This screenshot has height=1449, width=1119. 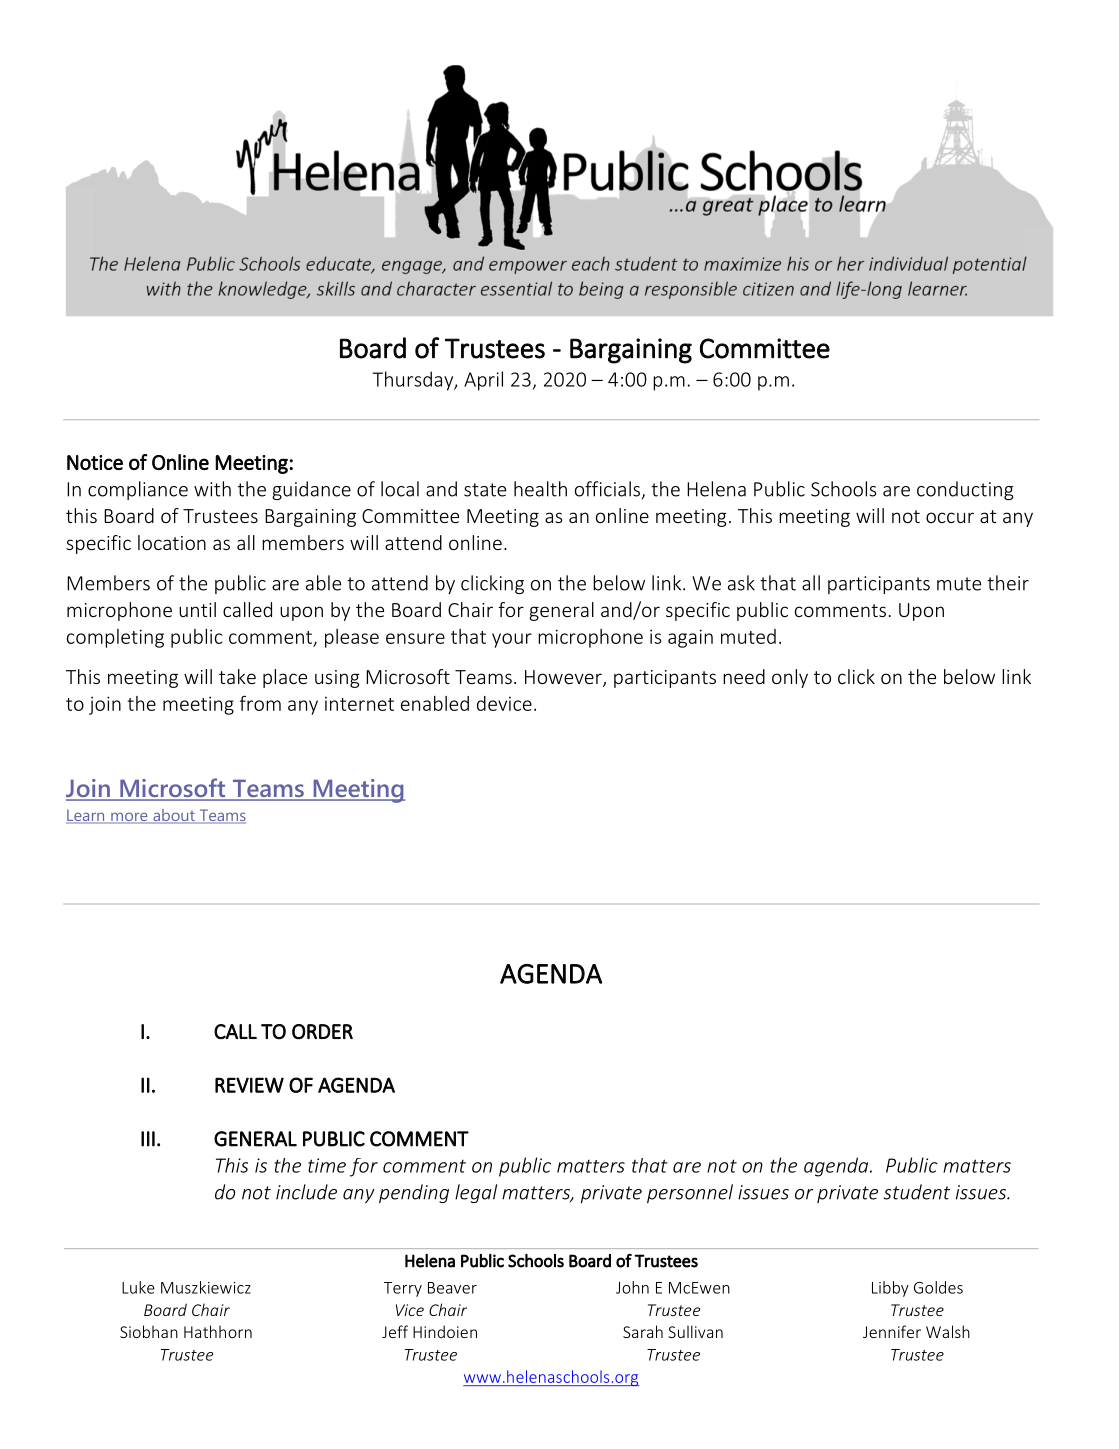 I want to click on April, so click(x=483, y=381).
